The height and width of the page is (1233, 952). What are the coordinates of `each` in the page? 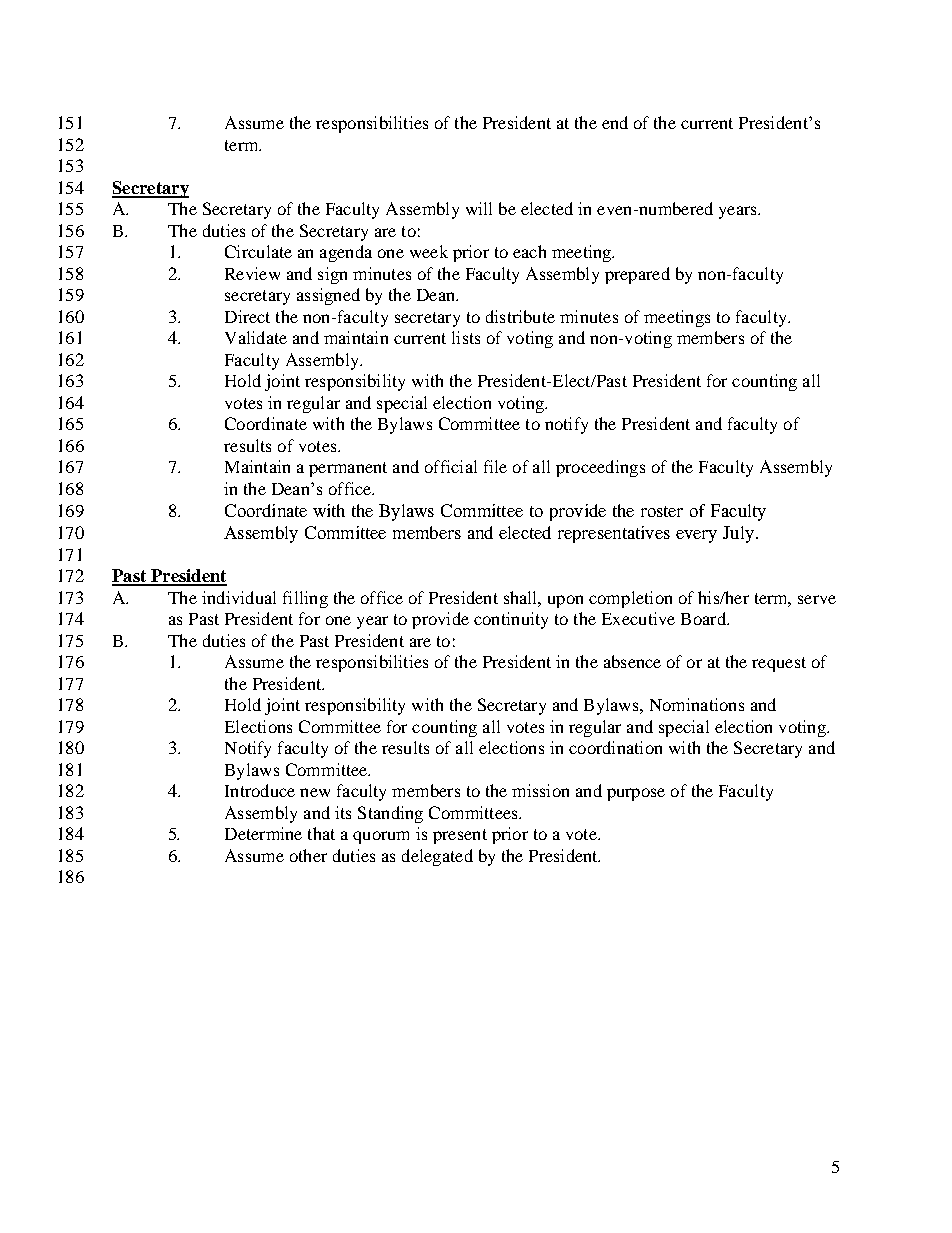 It's located at (529, 251).
